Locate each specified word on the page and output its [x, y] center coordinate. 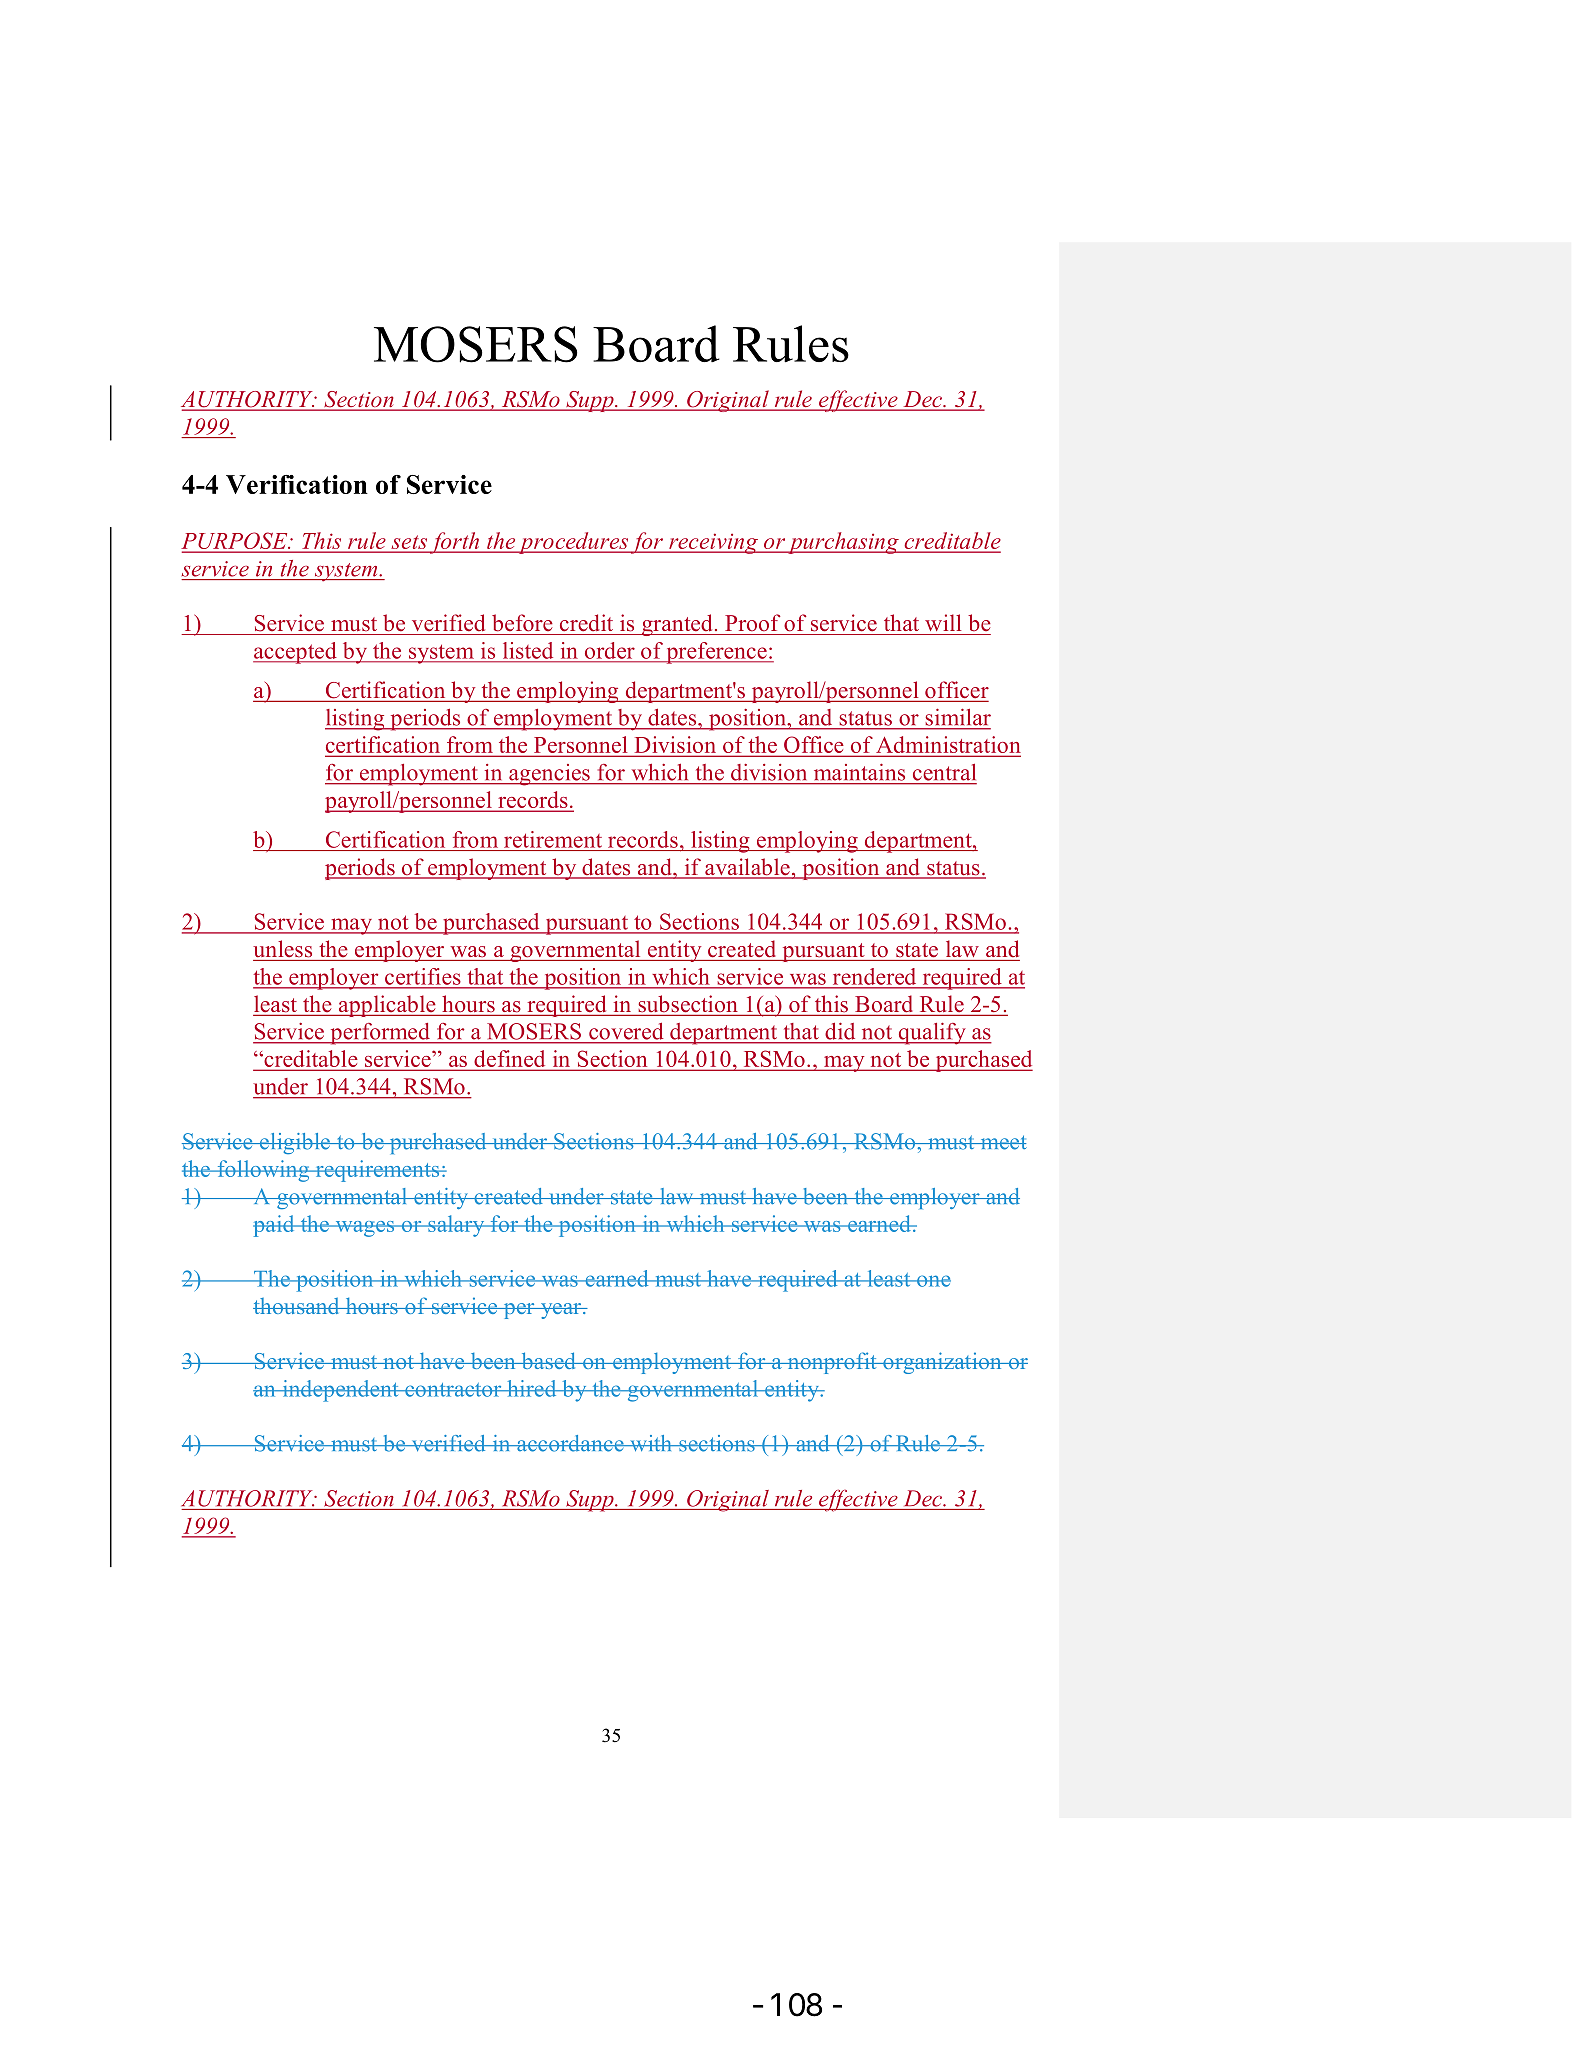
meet [1002, 1142]
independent [340, 1391]
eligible [295, 1143]
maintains [859, 772]
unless [282, 949]
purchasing [843, 543]
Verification [297, 484]
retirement [553, 839]
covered [626, 1031]
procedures [573, 543]
